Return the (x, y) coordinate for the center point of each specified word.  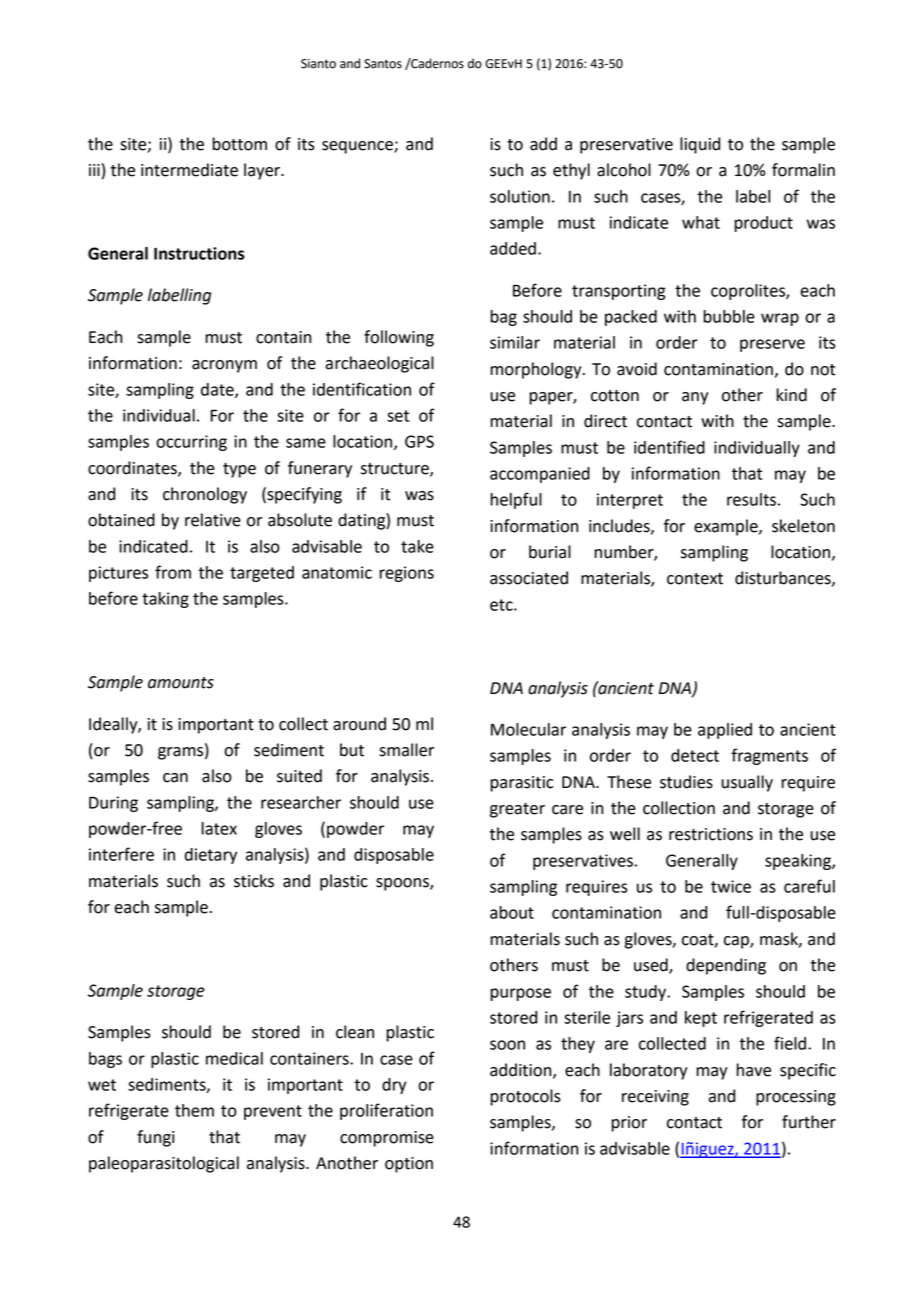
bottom (240, 144)
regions (407, 574)
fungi (156, 1138)
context (695, 579)
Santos (383, 64)
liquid (700, 145)
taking (165, 600)
